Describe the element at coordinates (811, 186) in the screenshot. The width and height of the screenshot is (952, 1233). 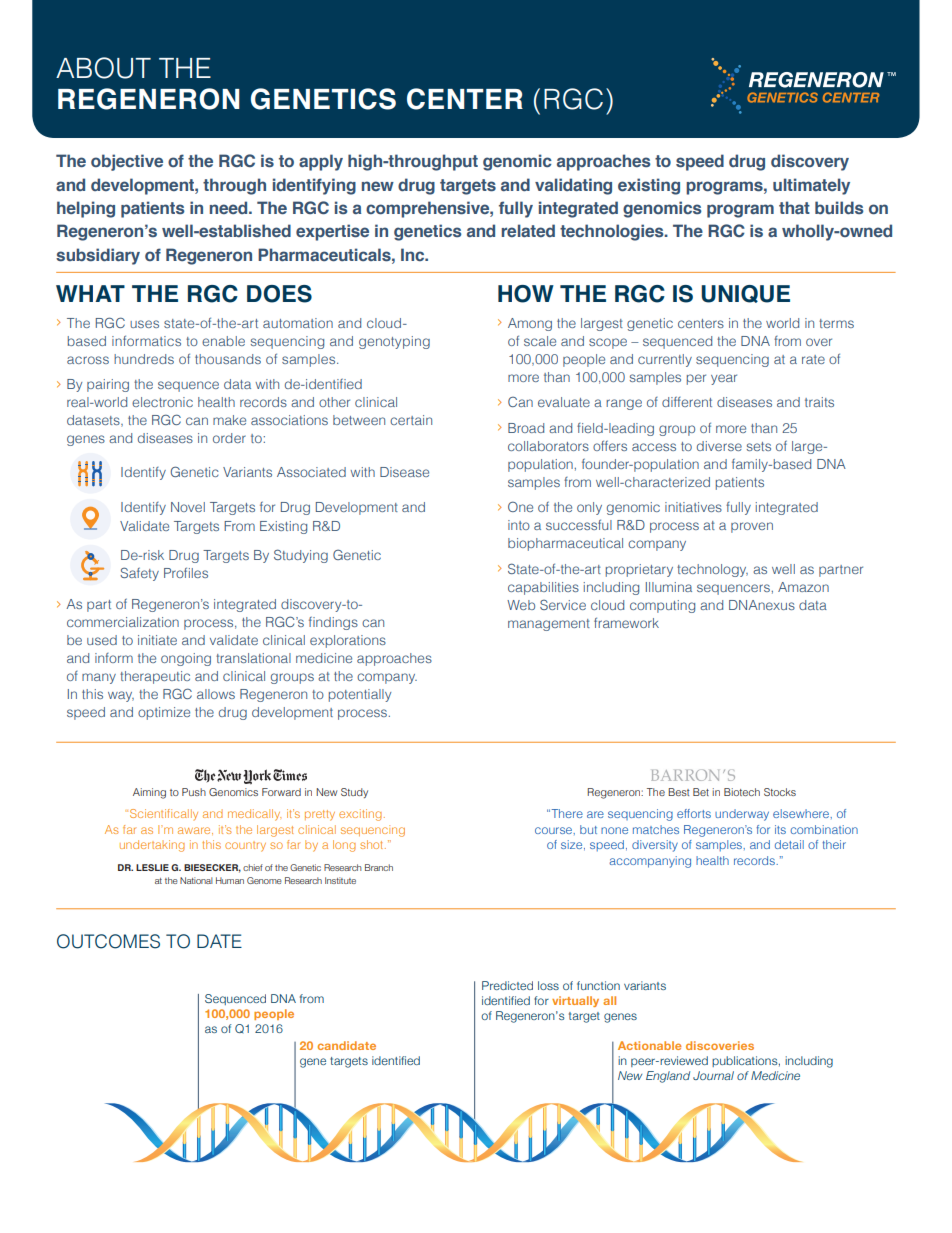
I see `ultimately` at that location.
